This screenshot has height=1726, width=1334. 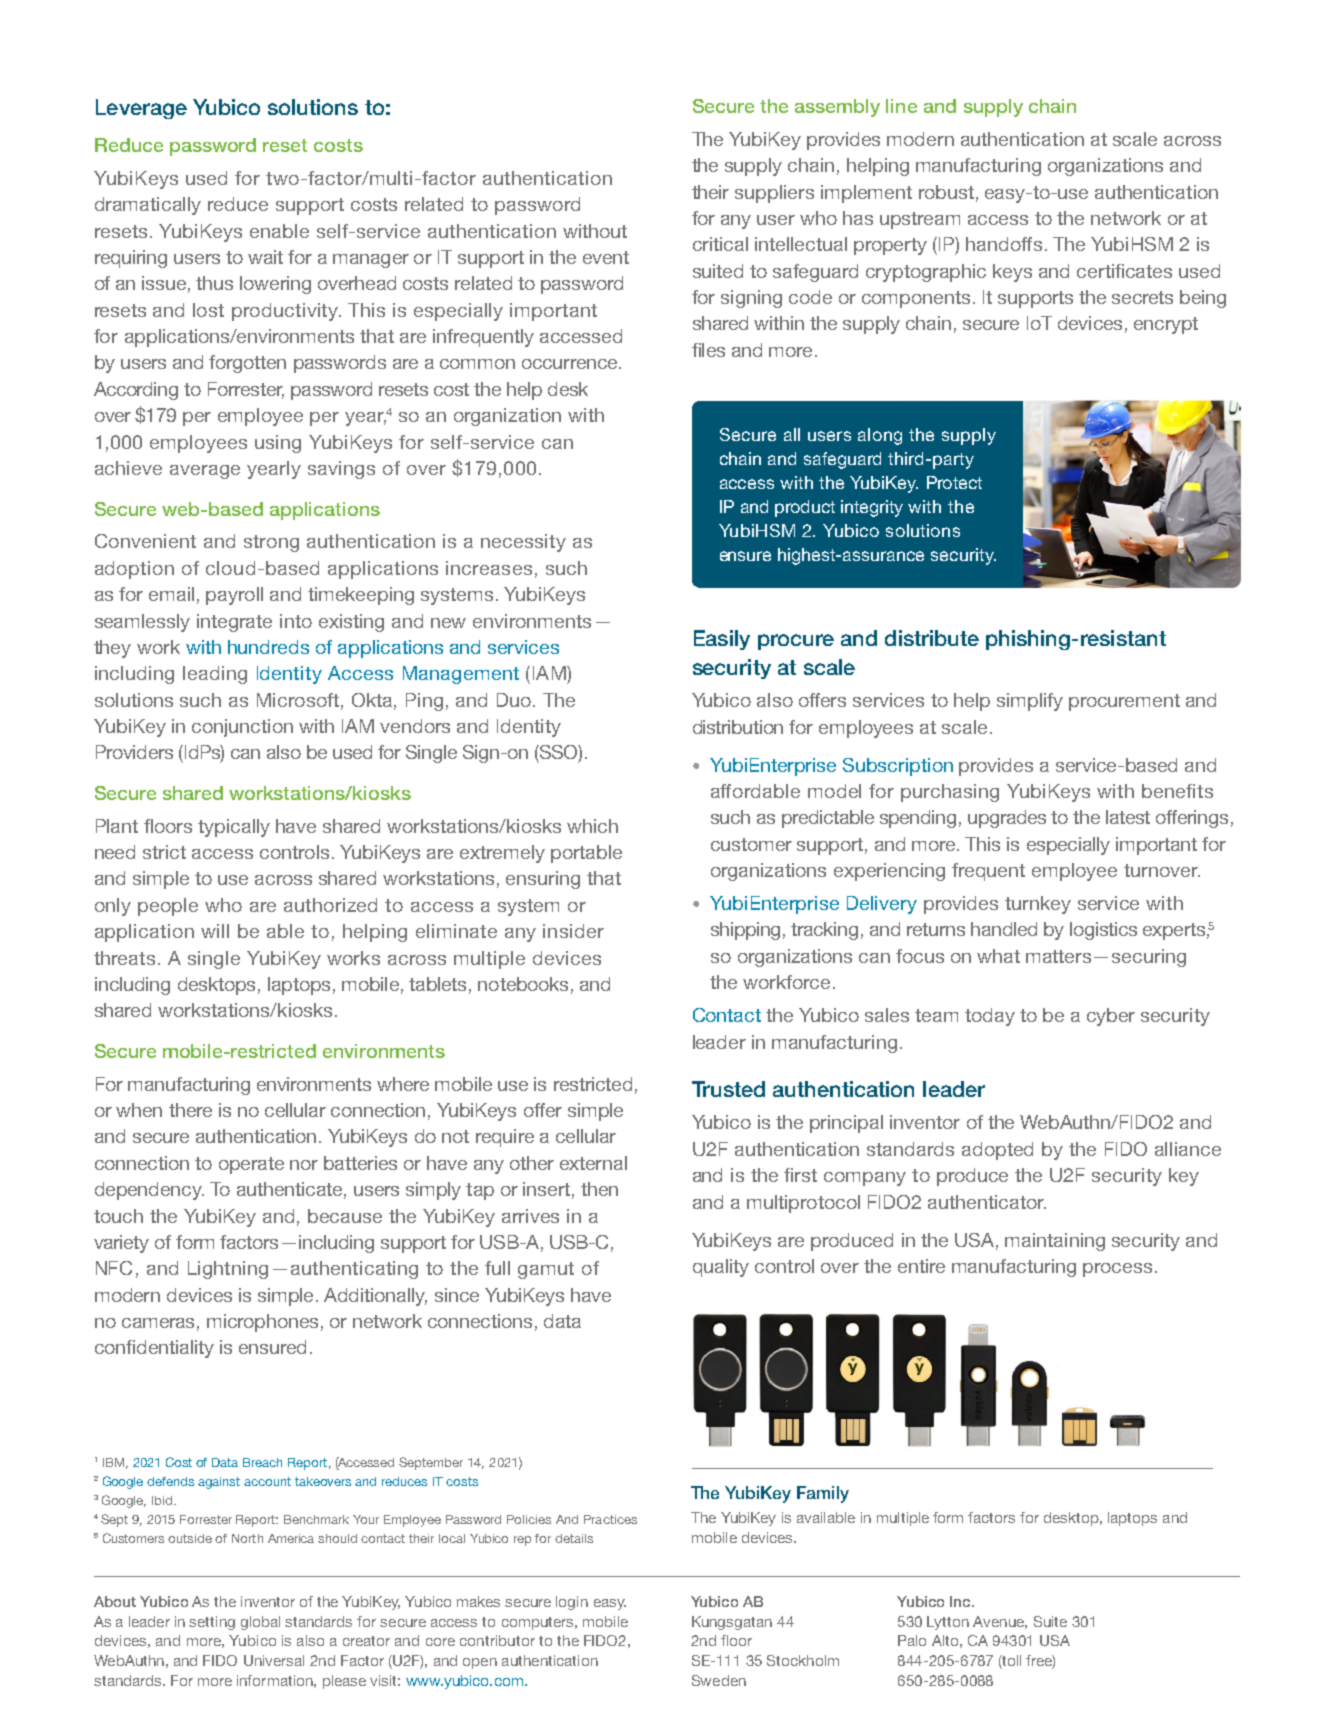 What do you see at coordinates (141, 109) in the screenshot?
I see `Leverage` at bounding box center [141, 109].
